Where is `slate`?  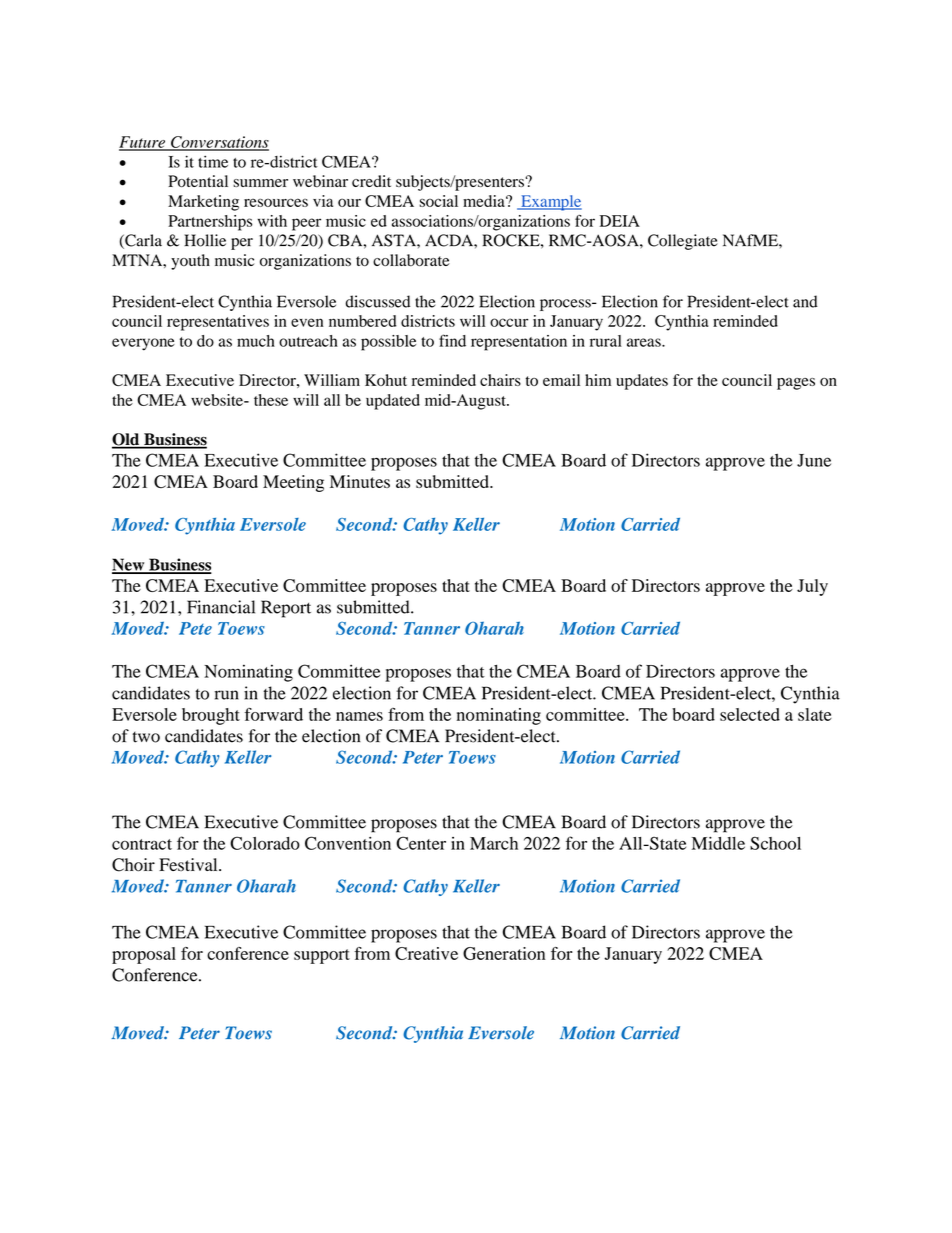 slate is located at coordinates (815, 714).
